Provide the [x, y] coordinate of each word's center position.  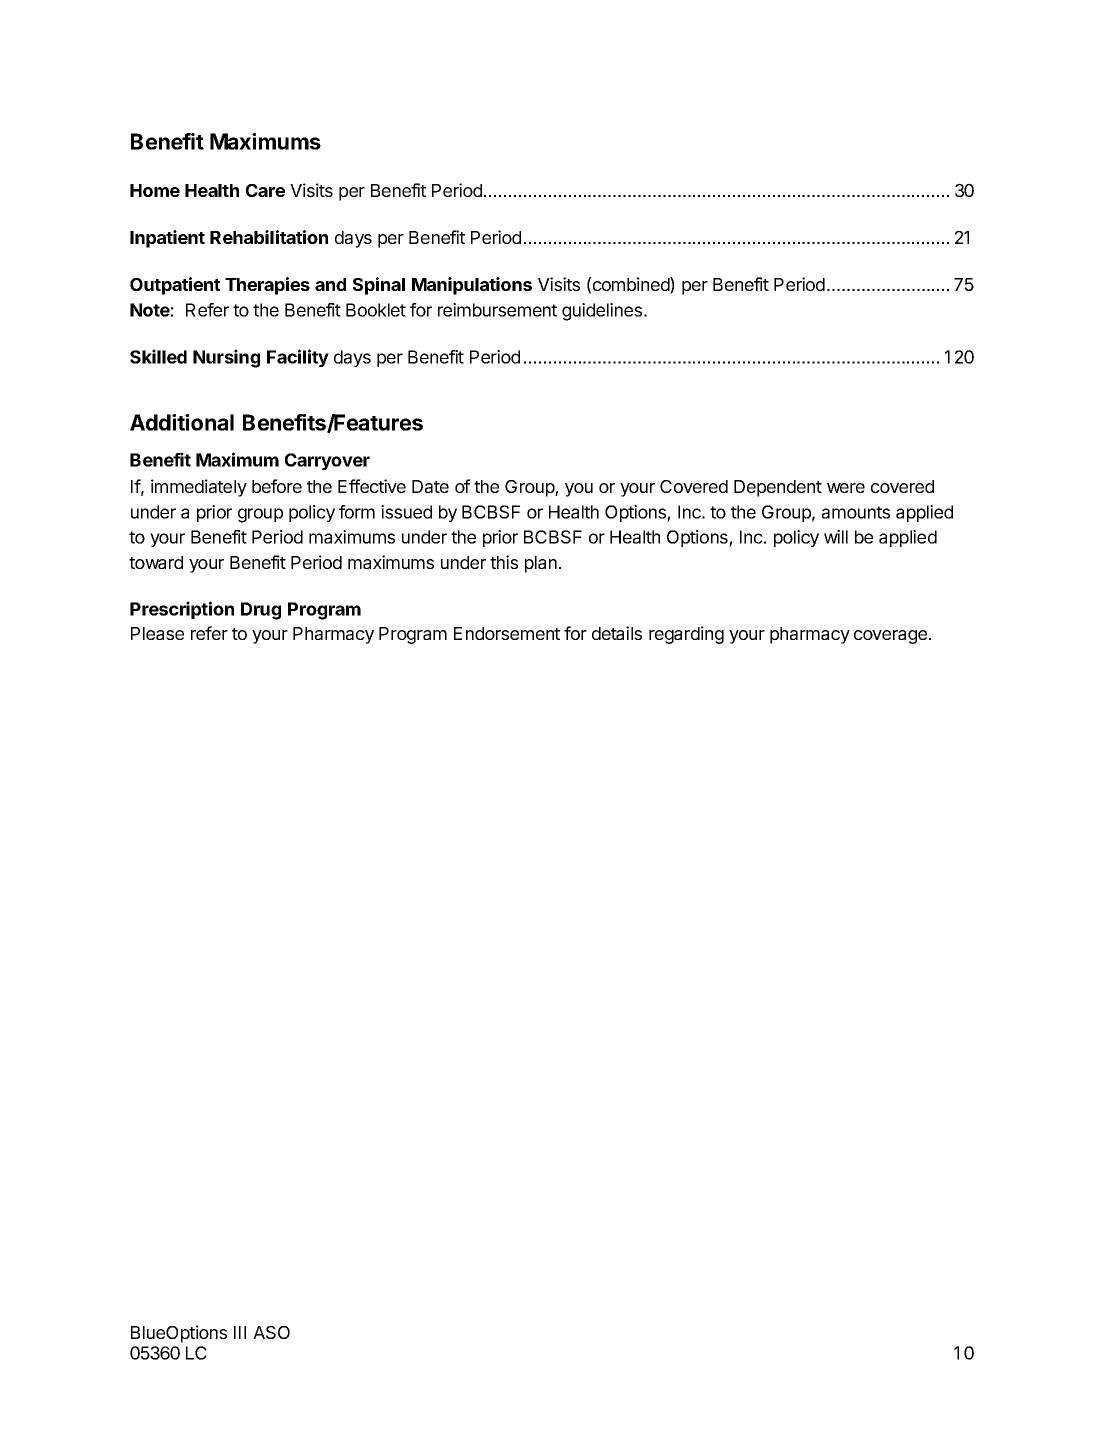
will [836, 537]
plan [541, 564]
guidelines [603, 312]
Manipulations [472, 286]
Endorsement [507, 633]
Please [157, 633]
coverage [890, 637]
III [240, 1332]
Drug [261, 611]
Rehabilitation [269, 237]
